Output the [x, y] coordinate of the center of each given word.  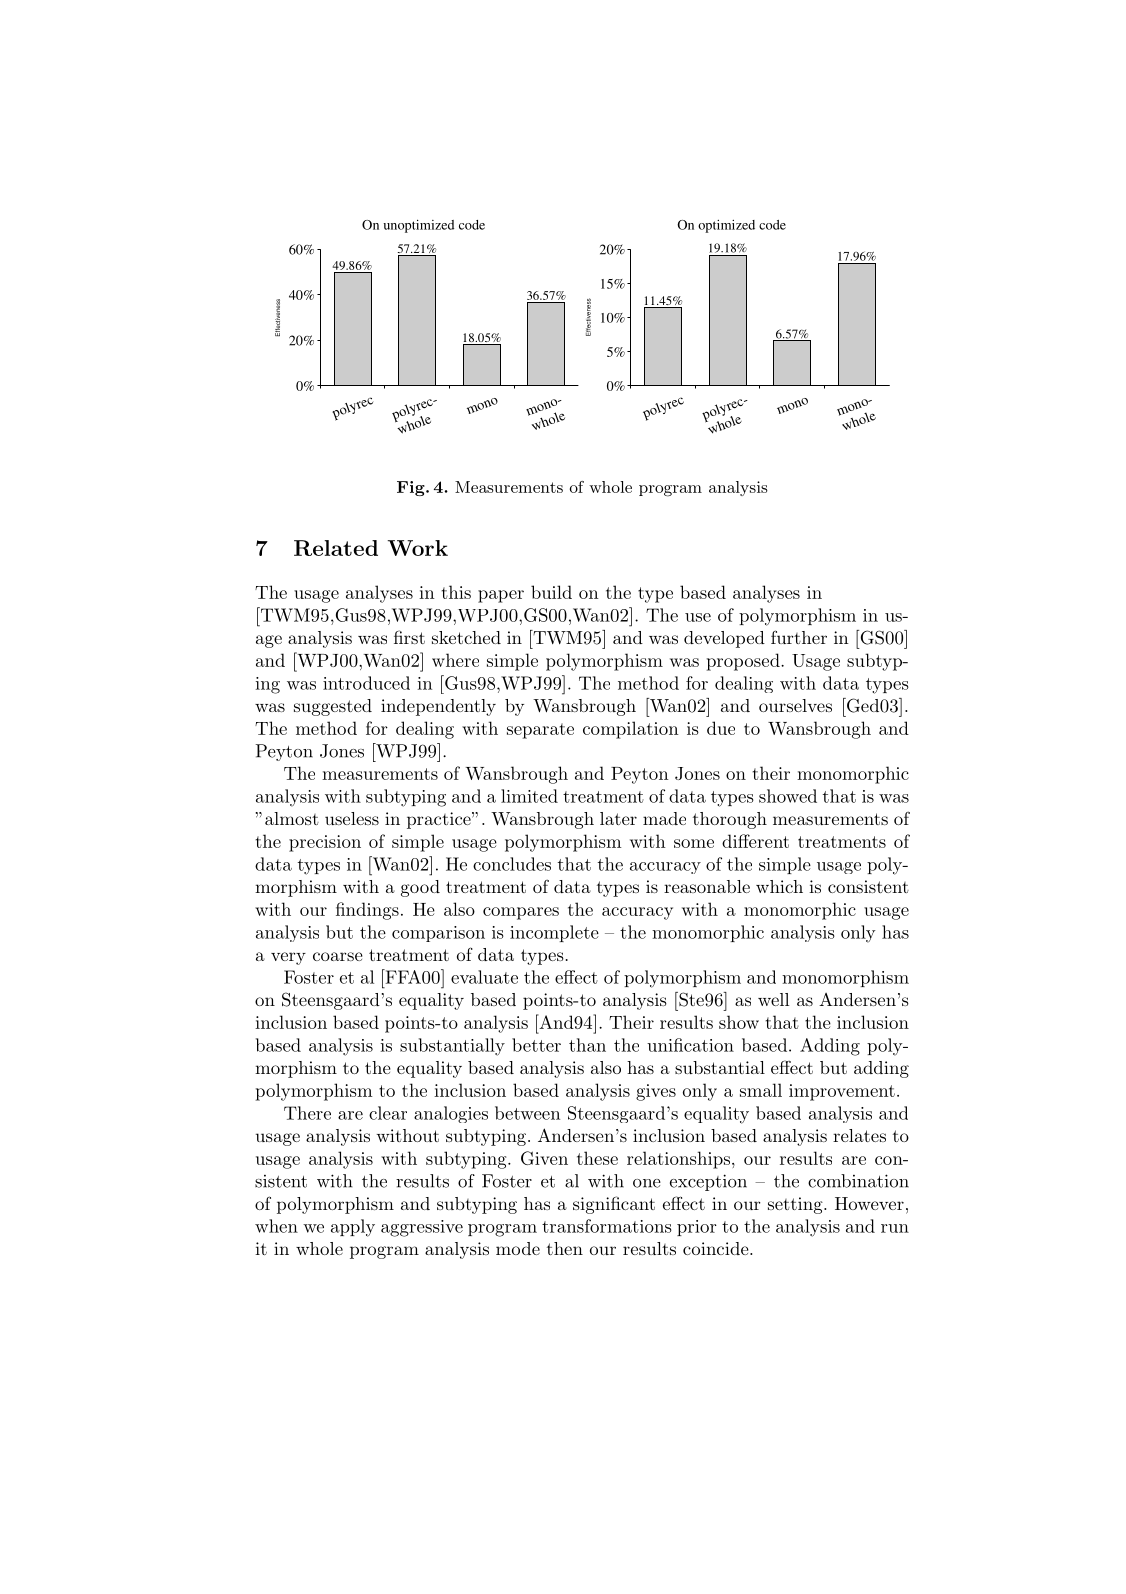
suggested [333, 707]
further [799, 637]
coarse [338, 956]
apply [353, 1228]
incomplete [554, 933]
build [551, 592]
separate [540, 731]
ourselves [795, 705]
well [773, 999]
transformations [607, 1226]
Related [336, 548]
